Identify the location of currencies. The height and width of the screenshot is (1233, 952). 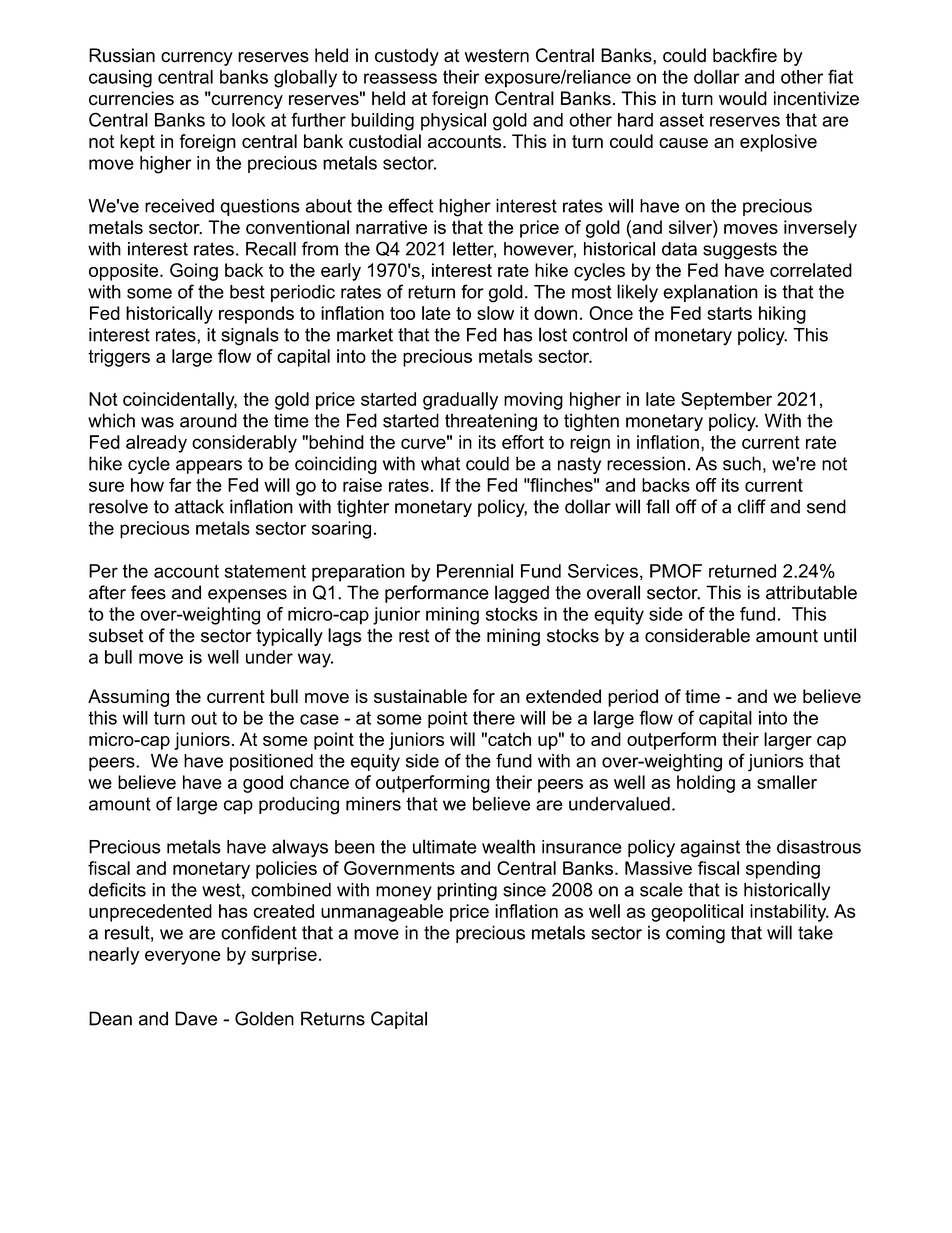
(131, 98).
